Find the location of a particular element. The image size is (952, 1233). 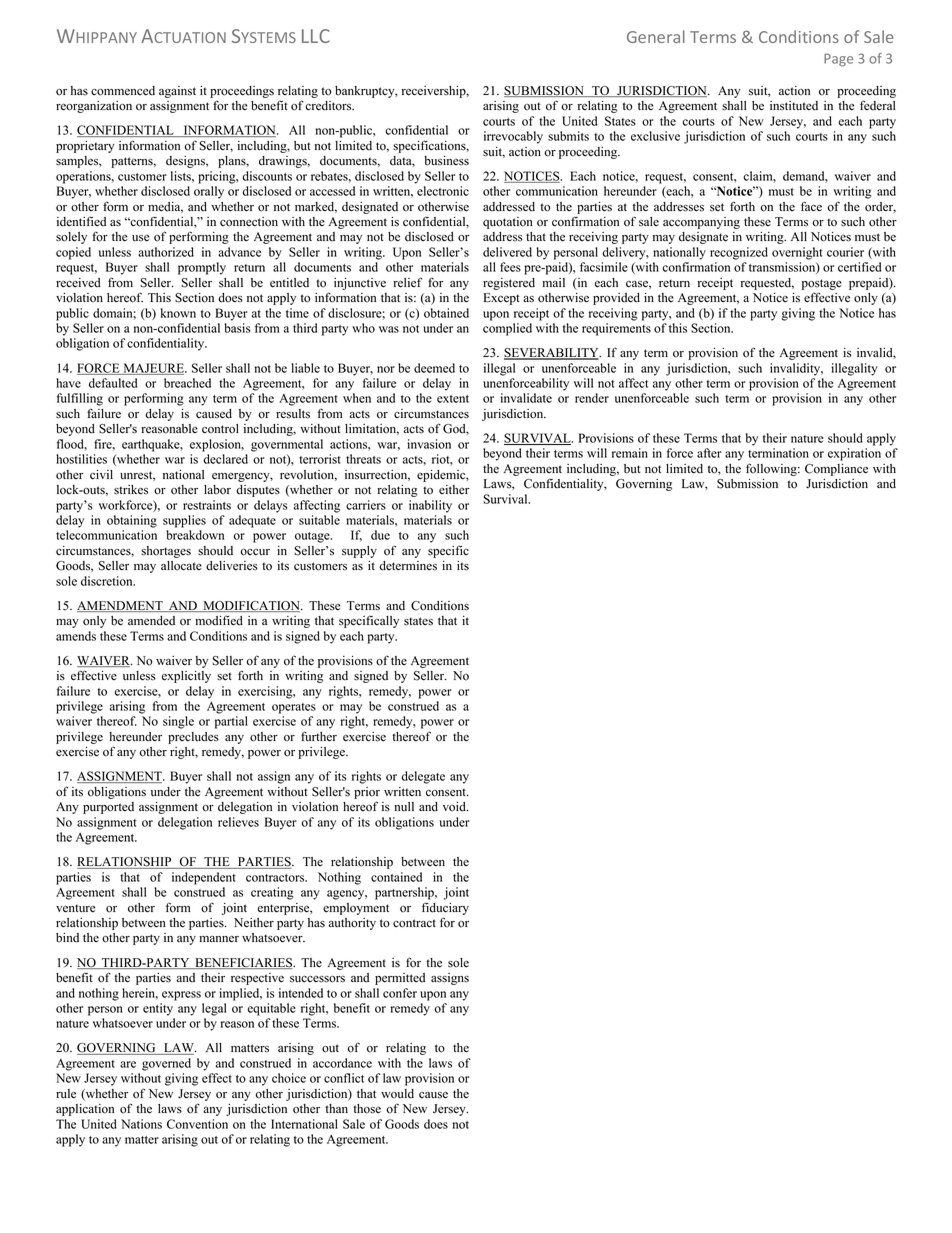

instituted is located at coordinates (794, 106).
